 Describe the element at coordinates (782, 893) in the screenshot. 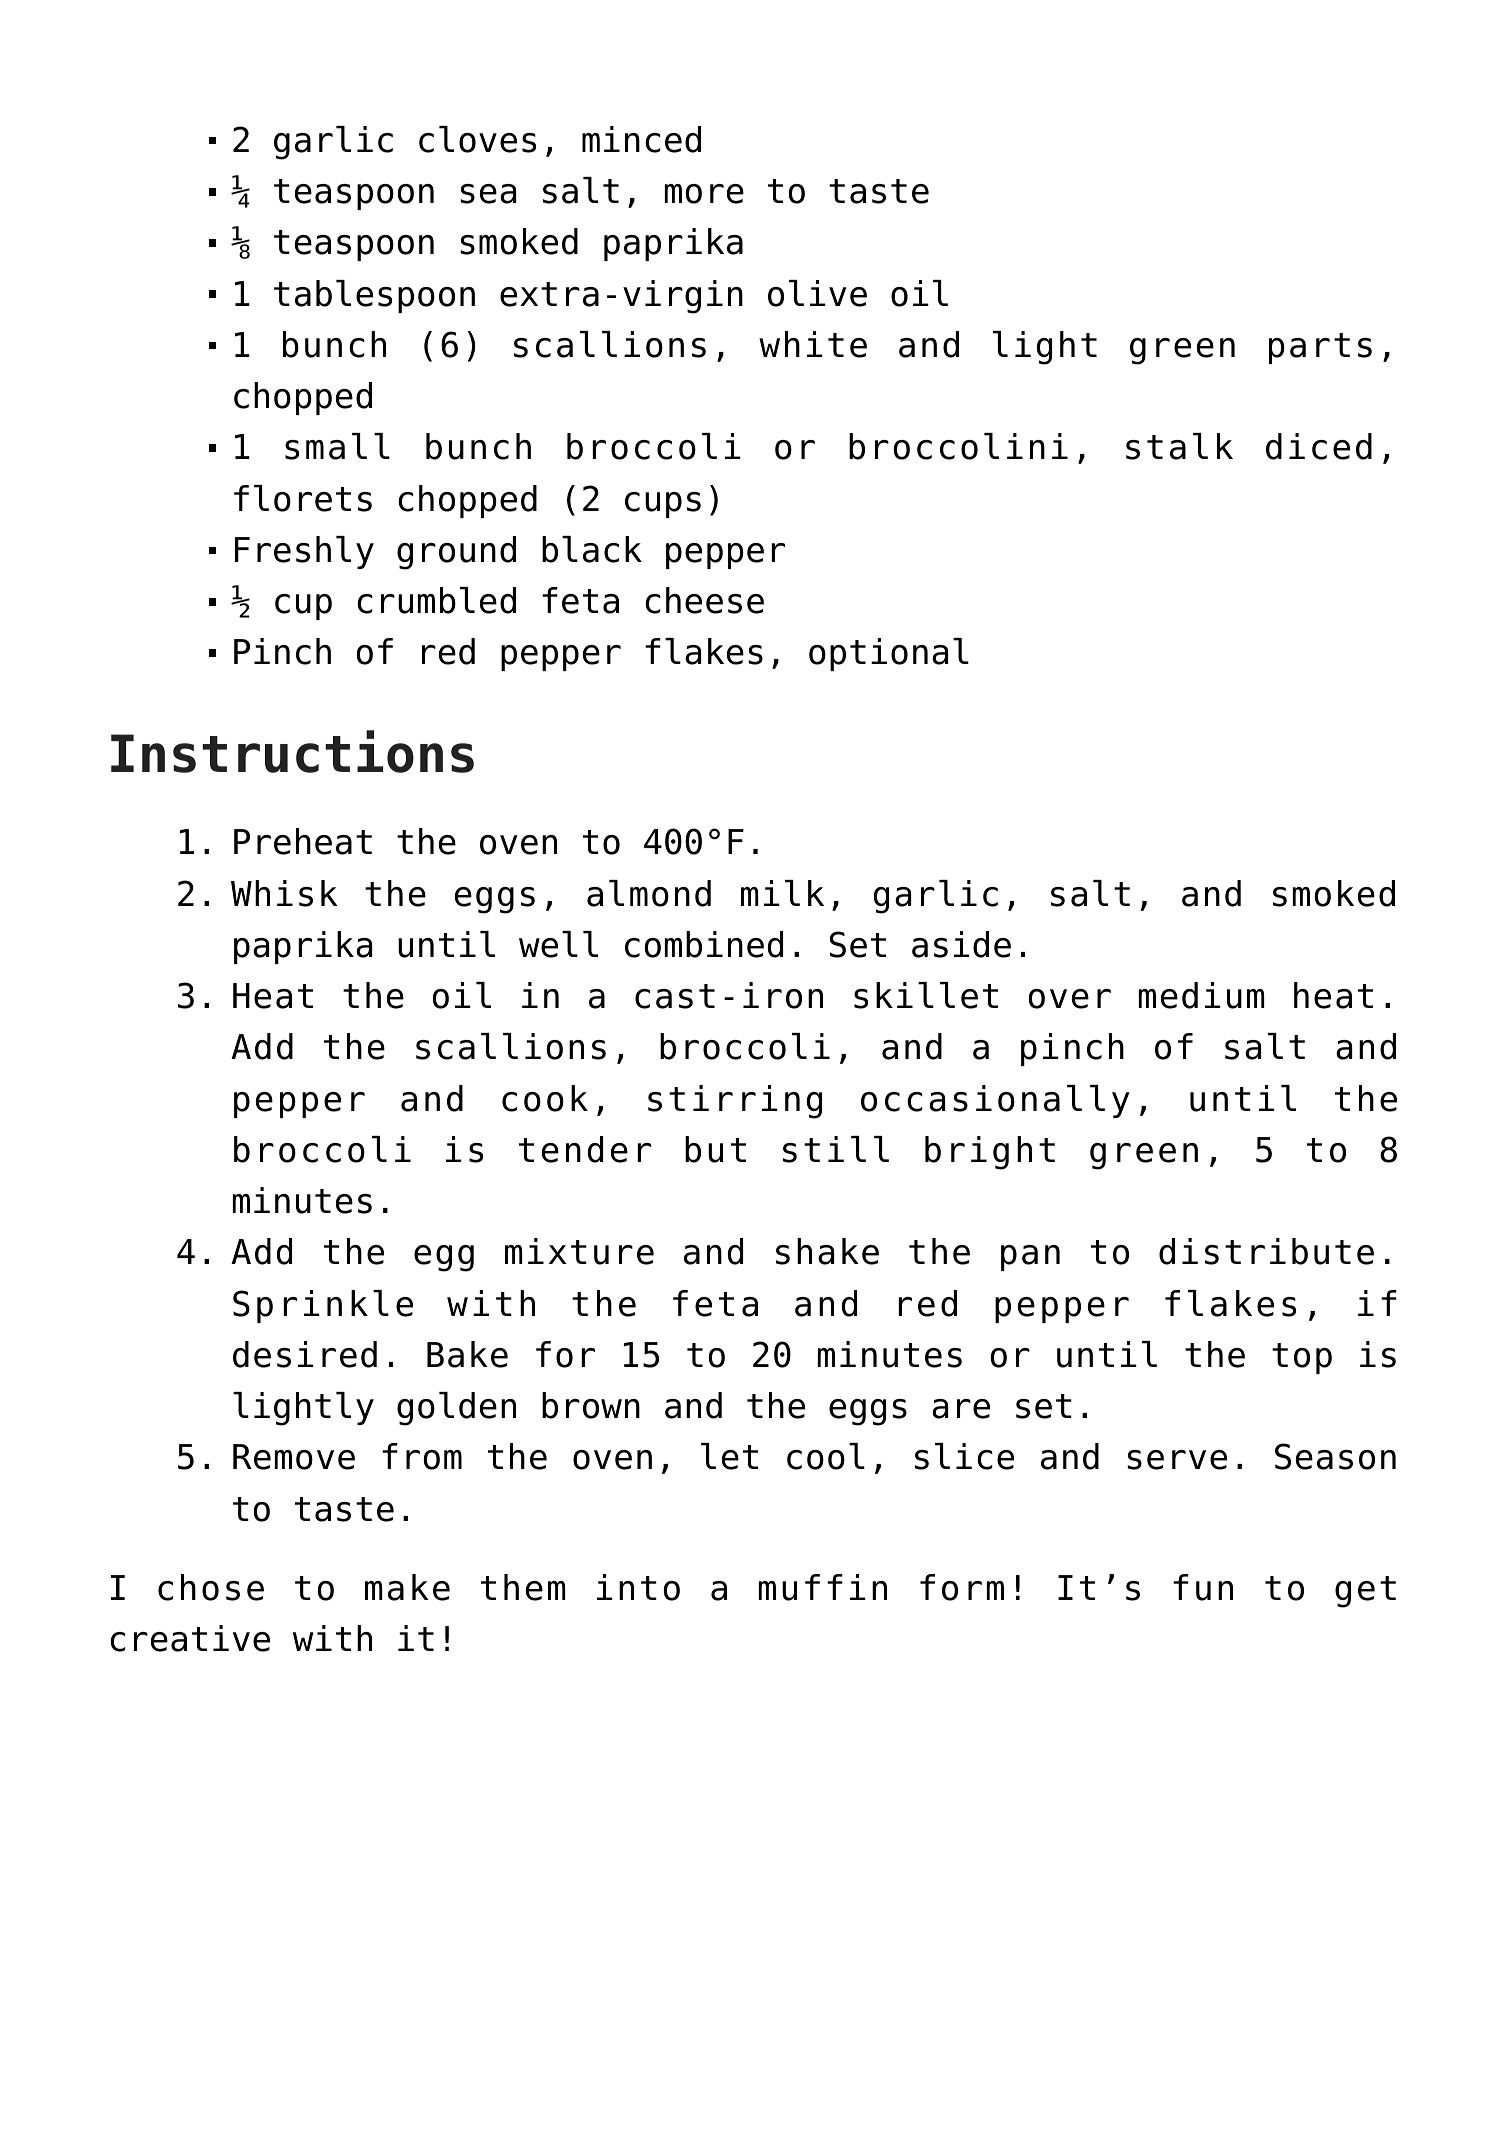

I see `milk` at that location.
